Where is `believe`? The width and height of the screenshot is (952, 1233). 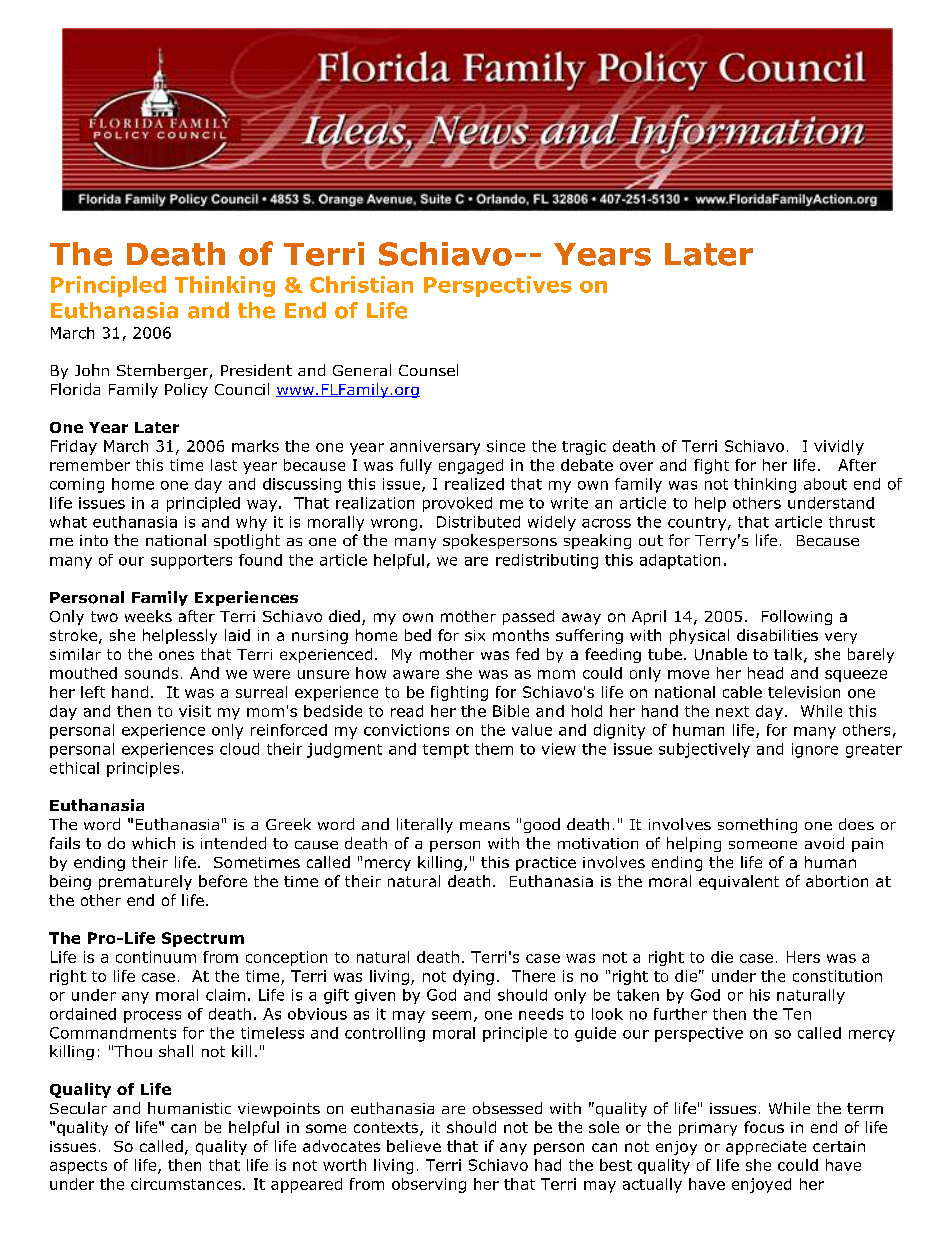 believe is located at coordinates (414, 1146).
